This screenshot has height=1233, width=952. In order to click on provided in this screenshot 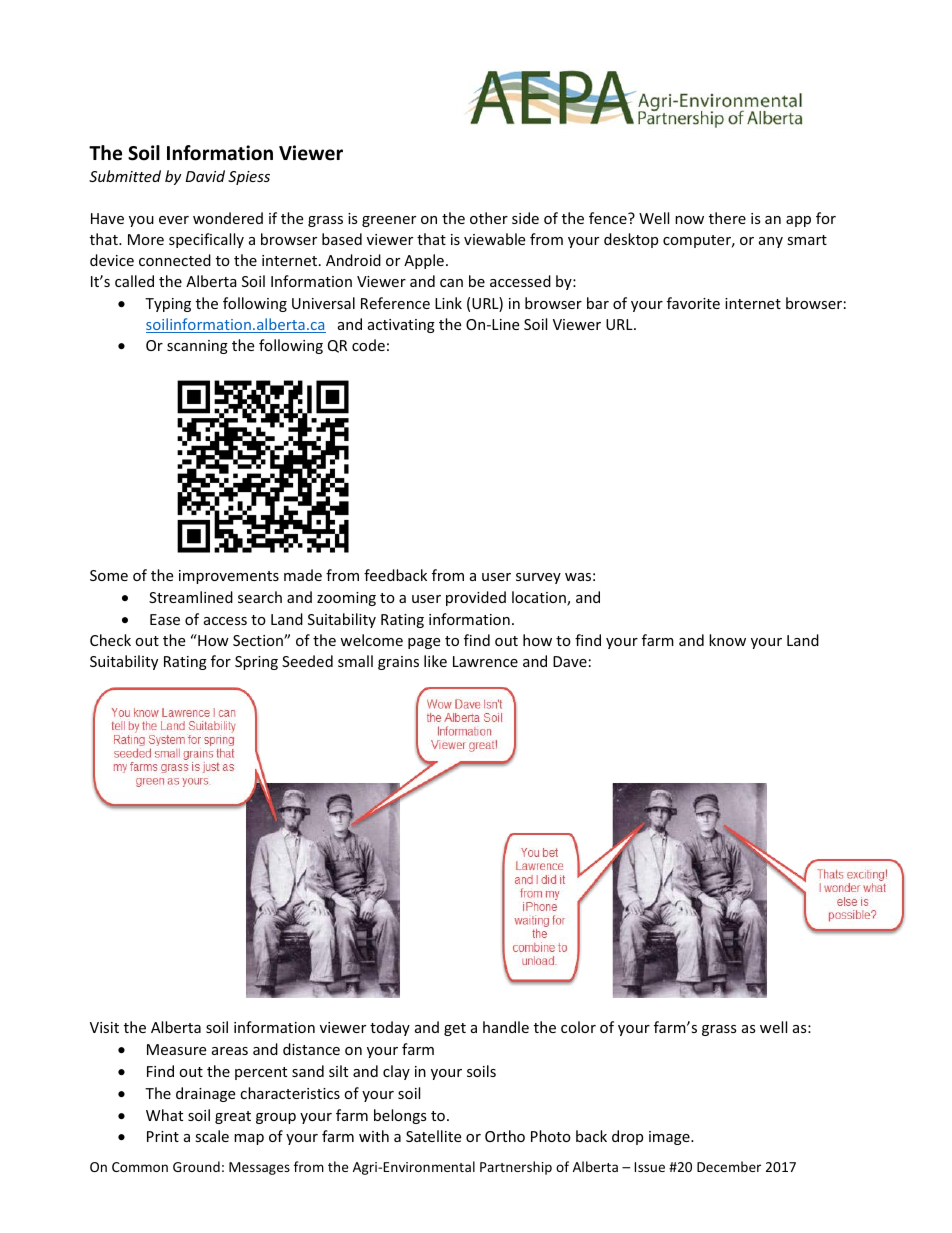, I will do `click(476, 598)`.
